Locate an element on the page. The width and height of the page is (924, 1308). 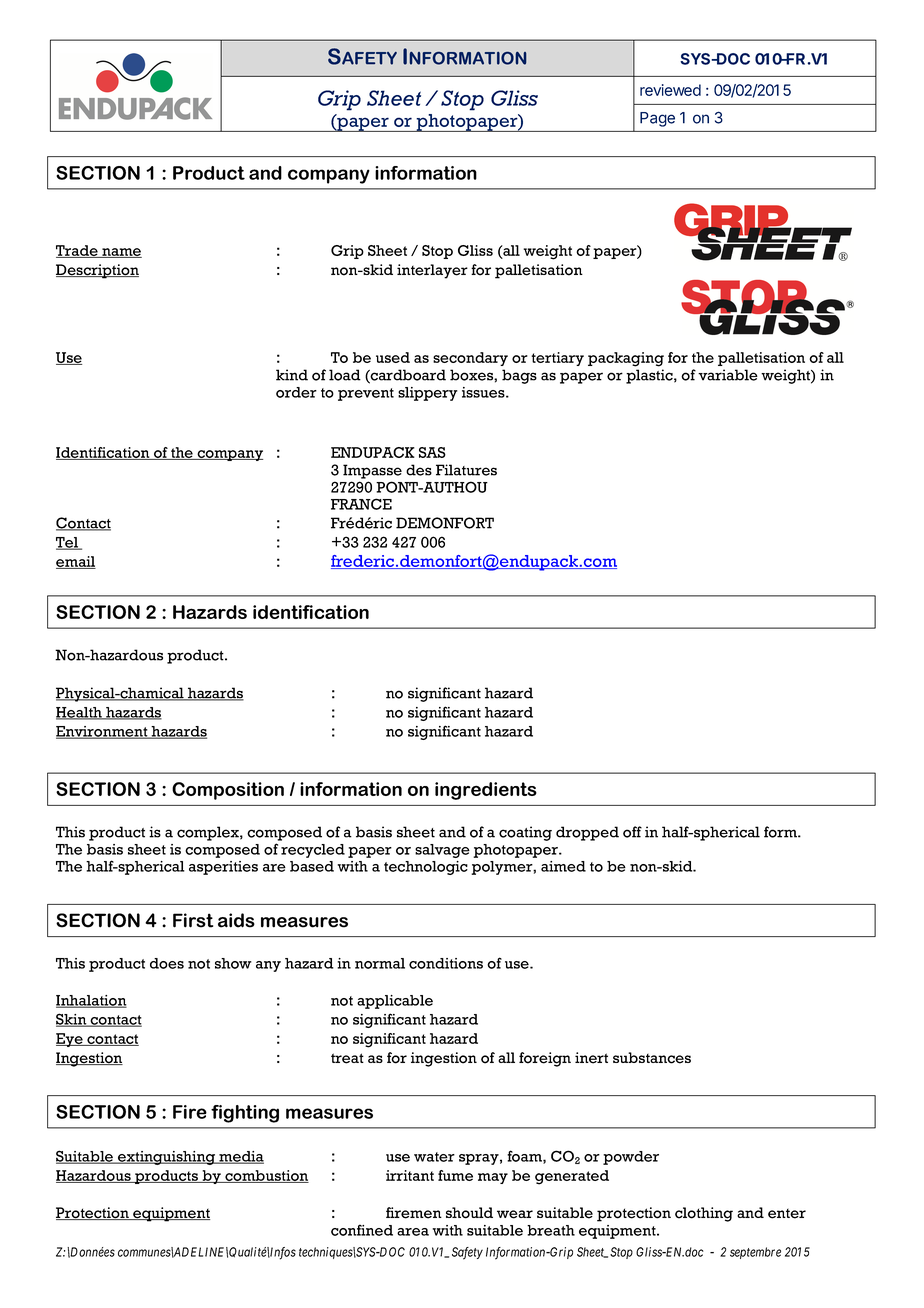
extinguishing is located at coordinates (167, 1158).
